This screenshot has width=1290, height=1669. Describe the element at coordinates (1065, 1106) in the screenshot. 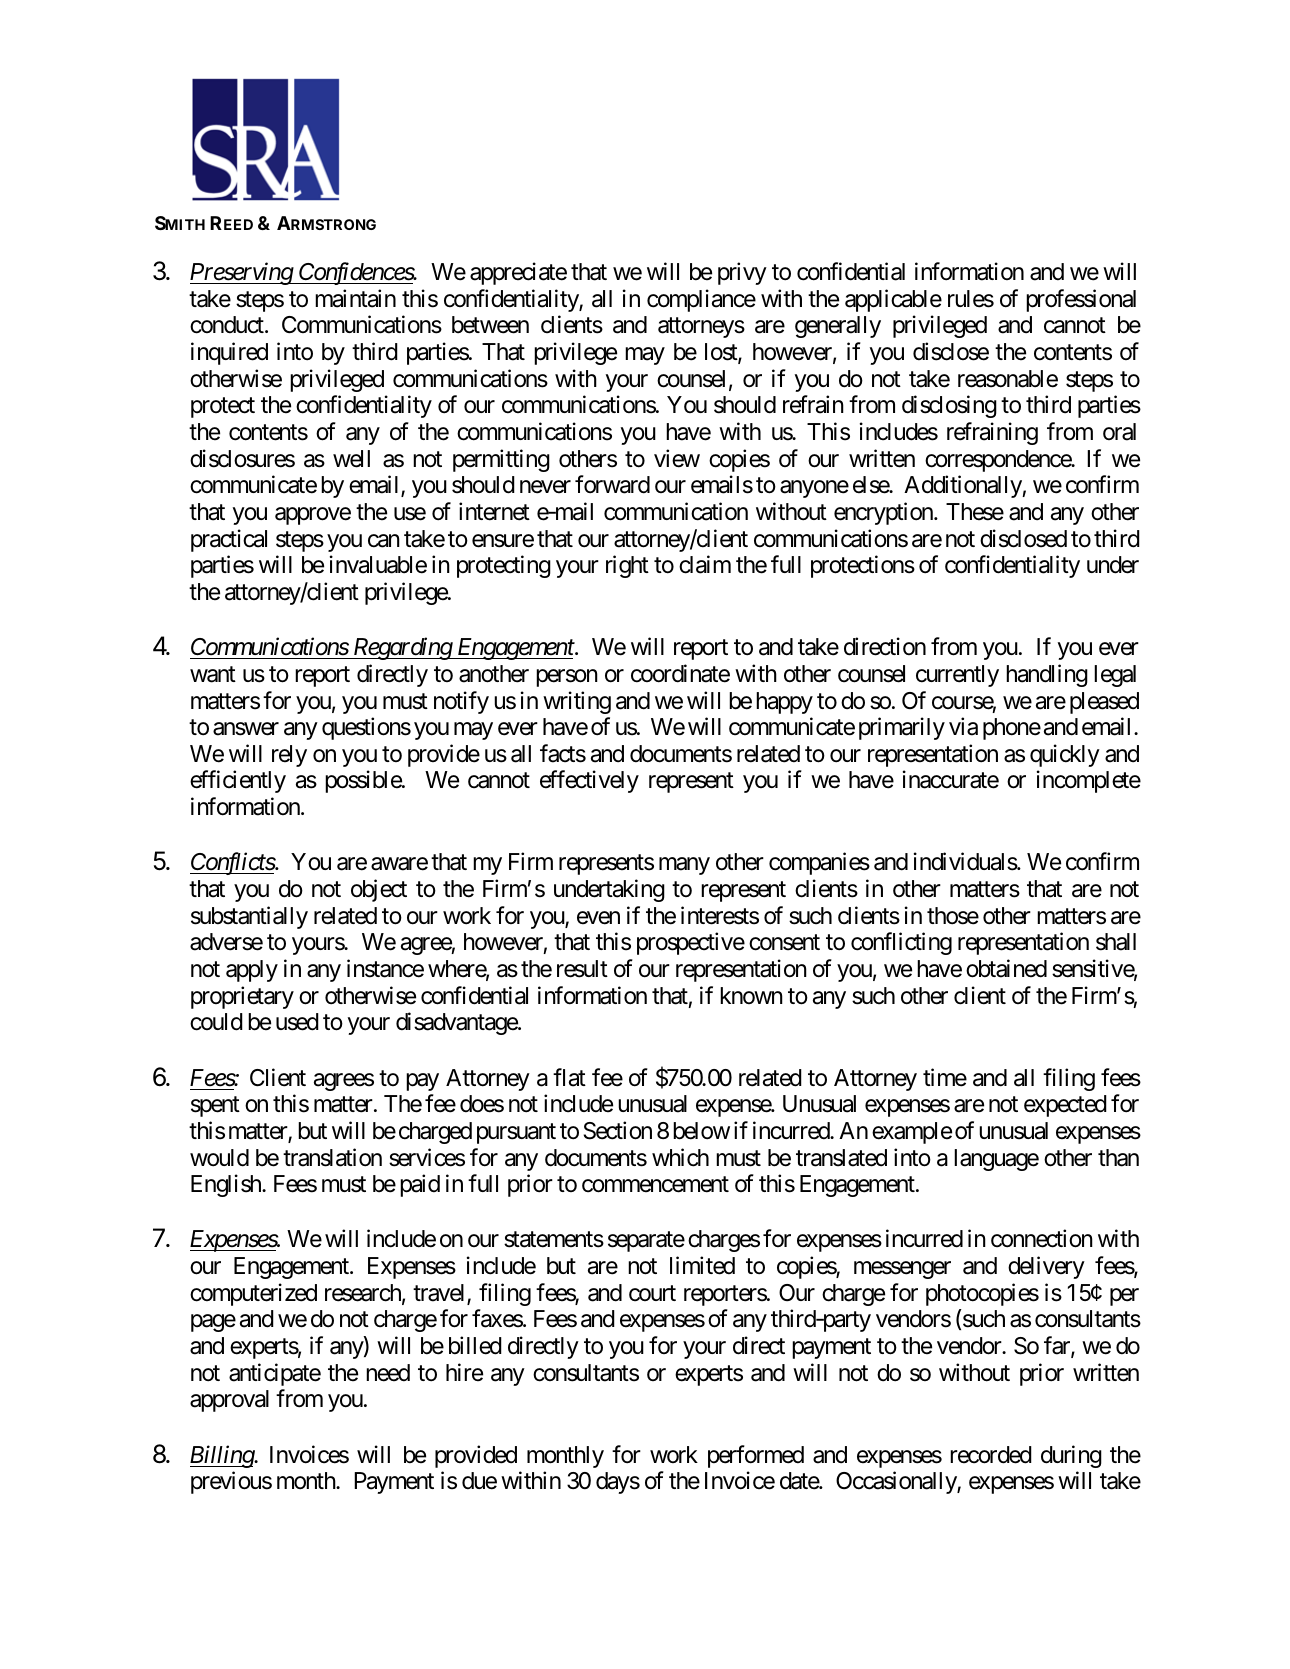

I see `expected` at that location.
